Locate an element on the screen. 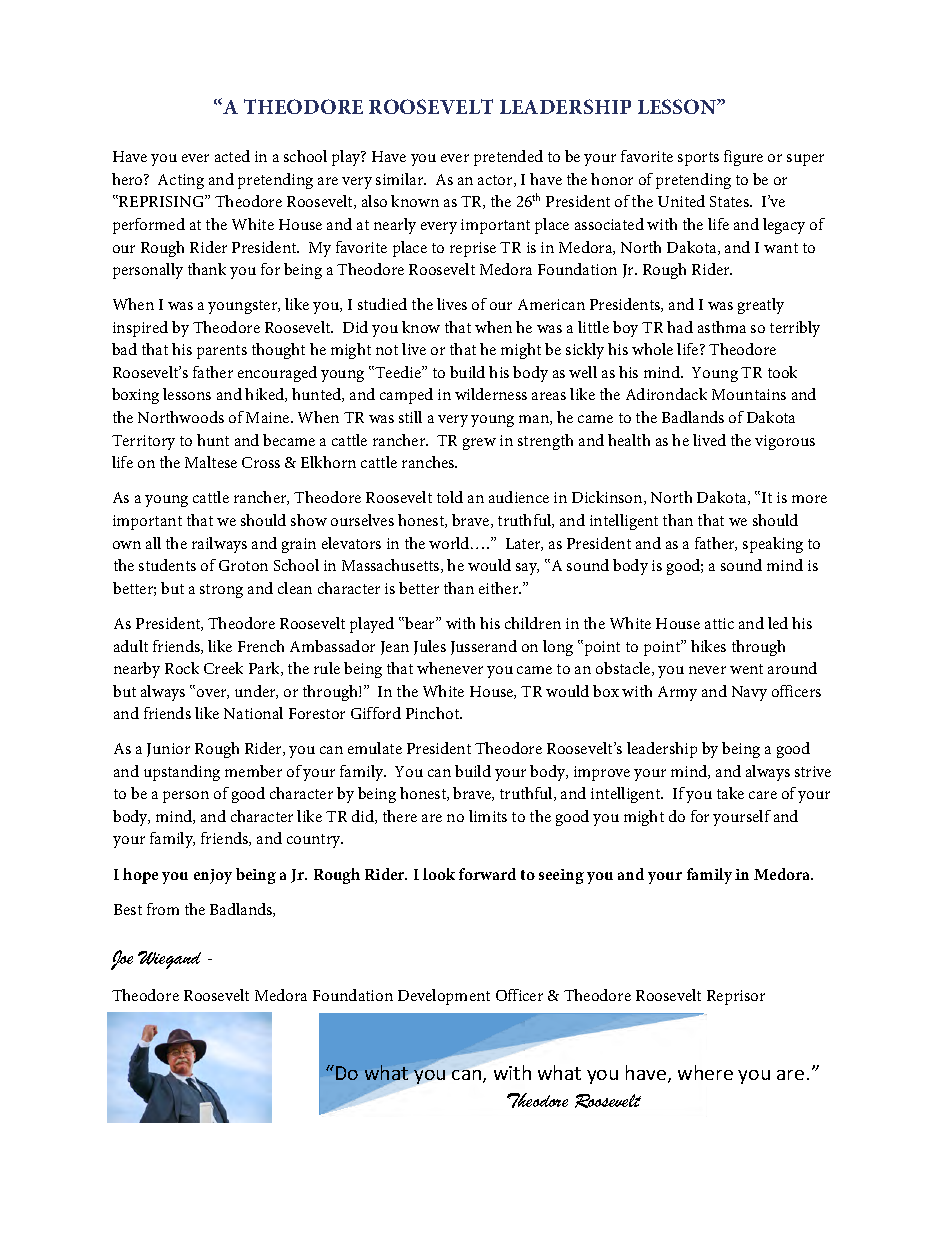  States is located at coordinates (730, 201).
